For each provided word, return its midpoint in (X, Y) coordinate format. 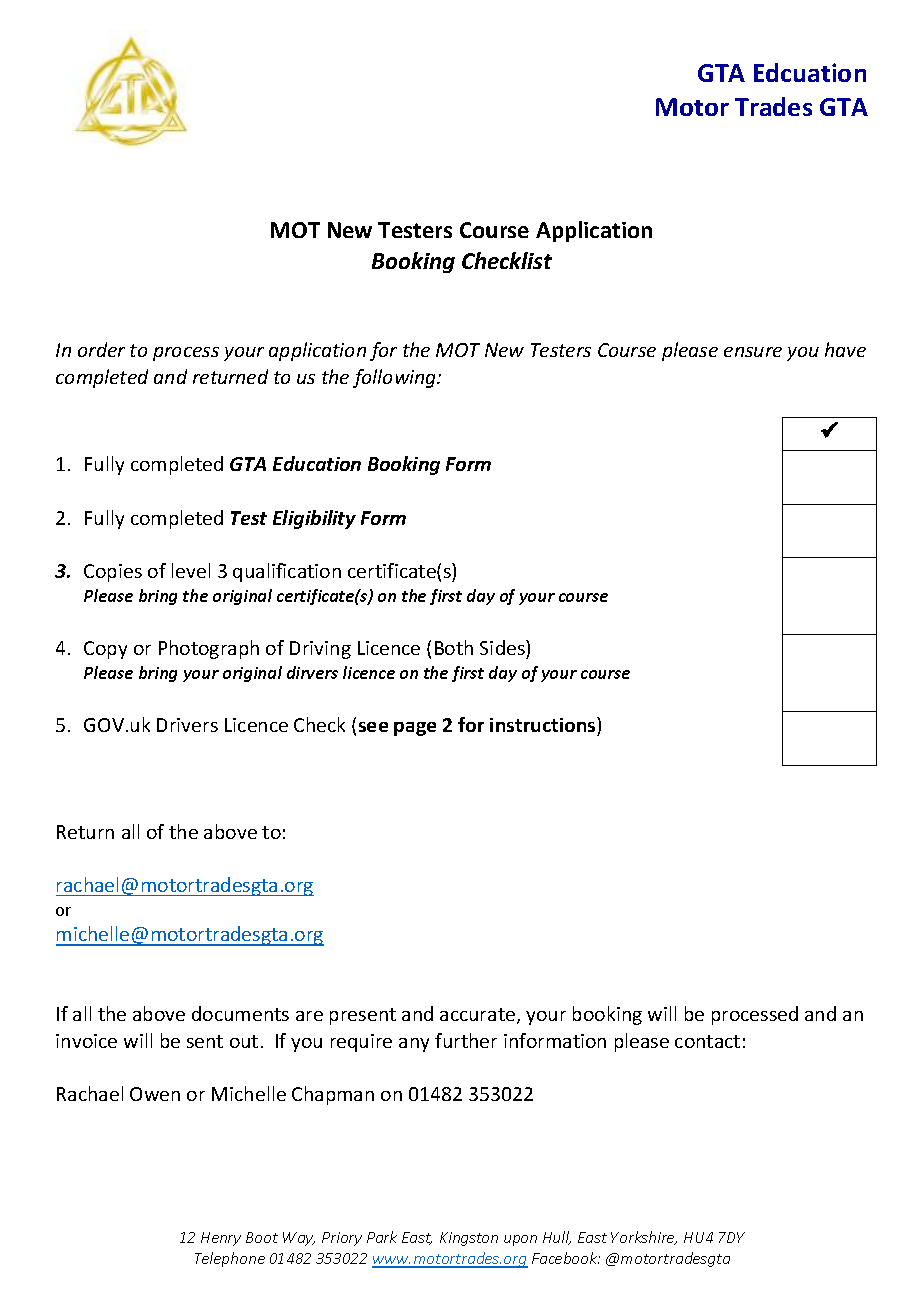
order (101, 349)
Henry (221, 1239)
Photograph (209, 649)
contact (707, 1041)
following (396, 378)
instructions (544, 724)
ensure (753, 352)
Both (454, 647)
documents (240, 1013)
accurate (479, 1016)
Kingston (469, 1239)
